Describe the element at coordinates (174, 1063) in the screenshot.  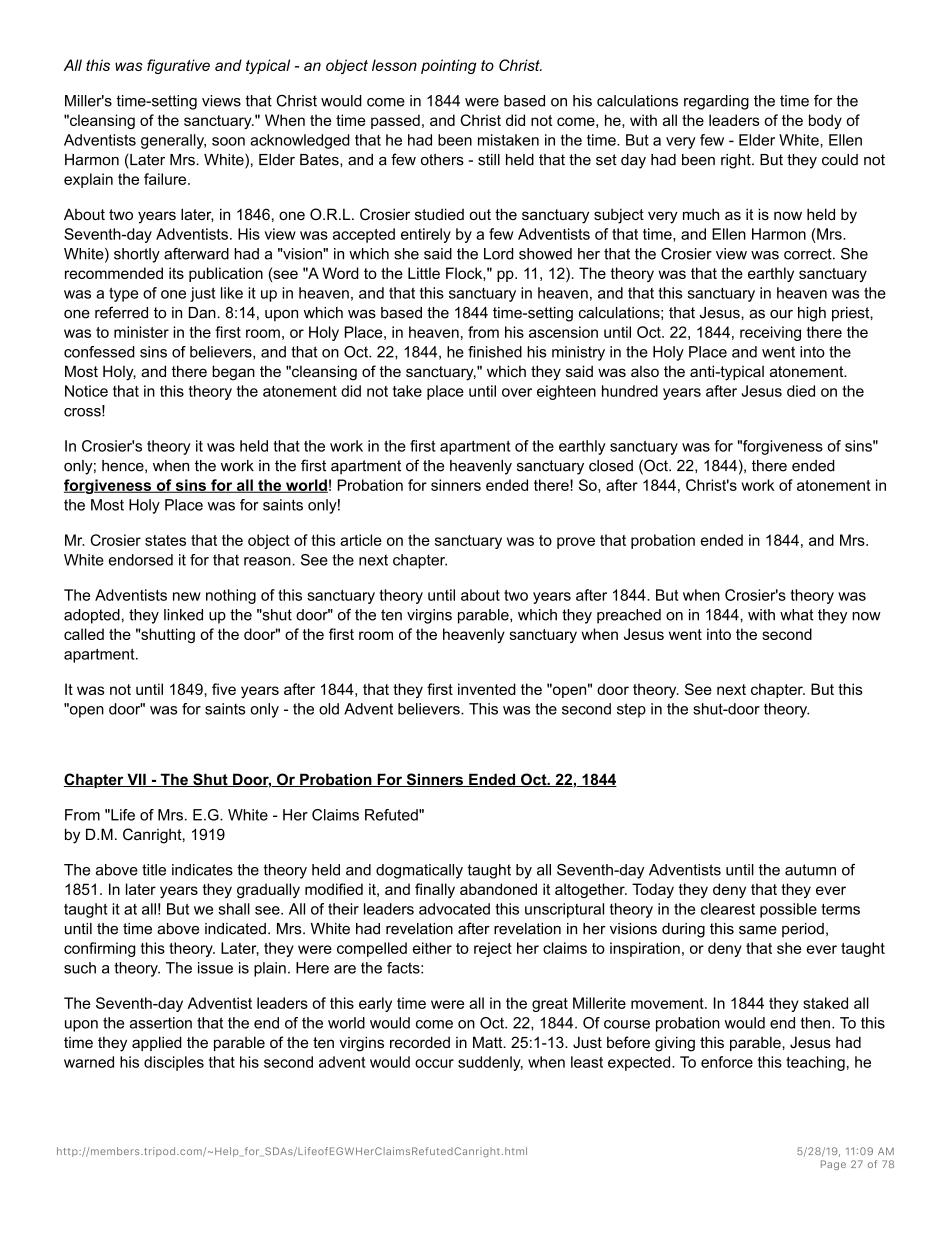
I see `disciples` at that location.
